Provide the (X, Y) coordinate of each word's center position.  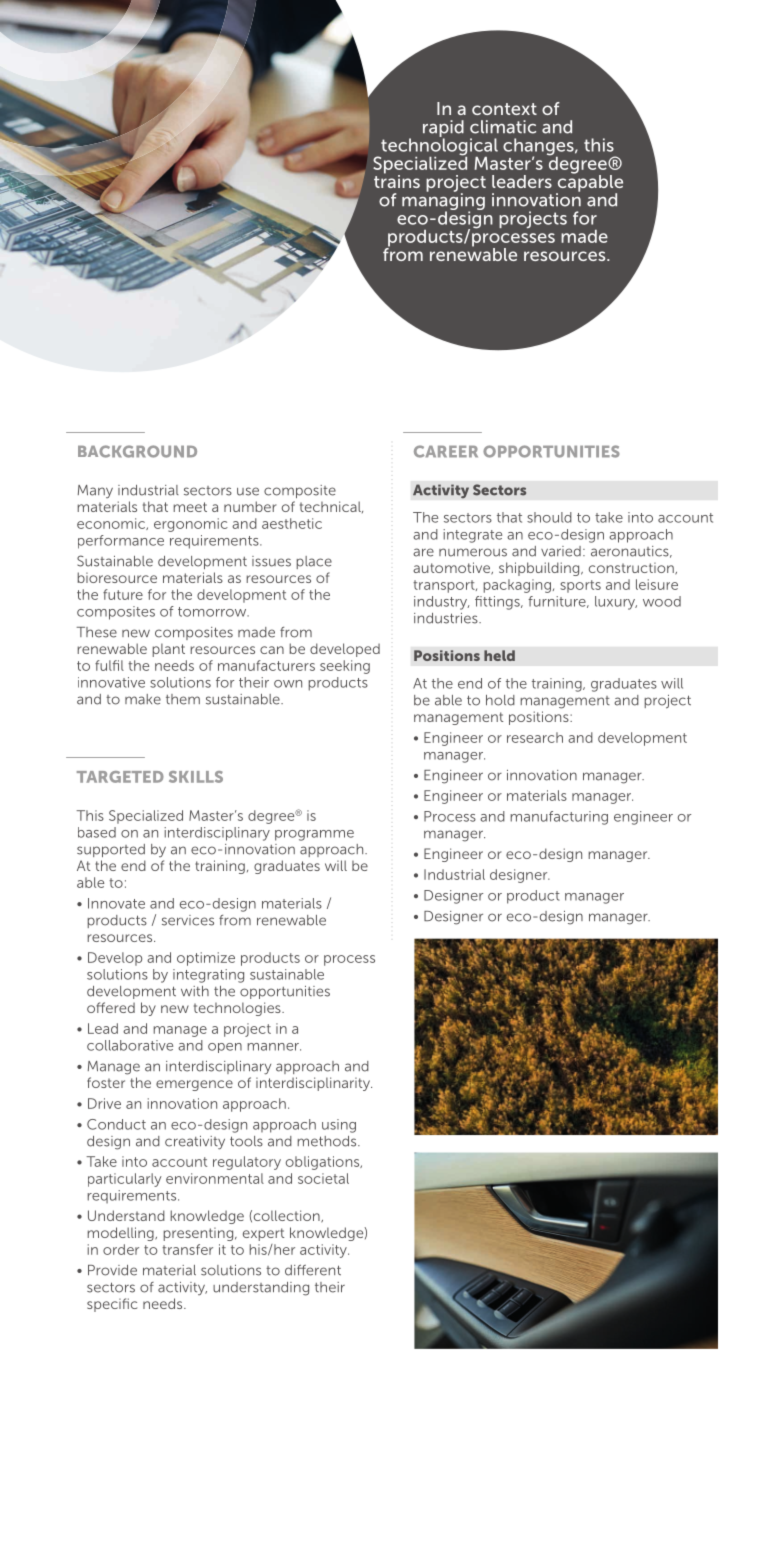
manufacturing (559, 818)
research (535, 737)
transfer (187, 1249)
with (195, 991)
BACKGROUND (137, 451)
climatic (503, 127)
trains (397, 180)
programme (314, 835)
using (339, 1126)
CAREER (446, 451)
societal (323, 1178)
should (549, 517)
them (183, 699)
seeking (345, 667)
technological (438, 147)
